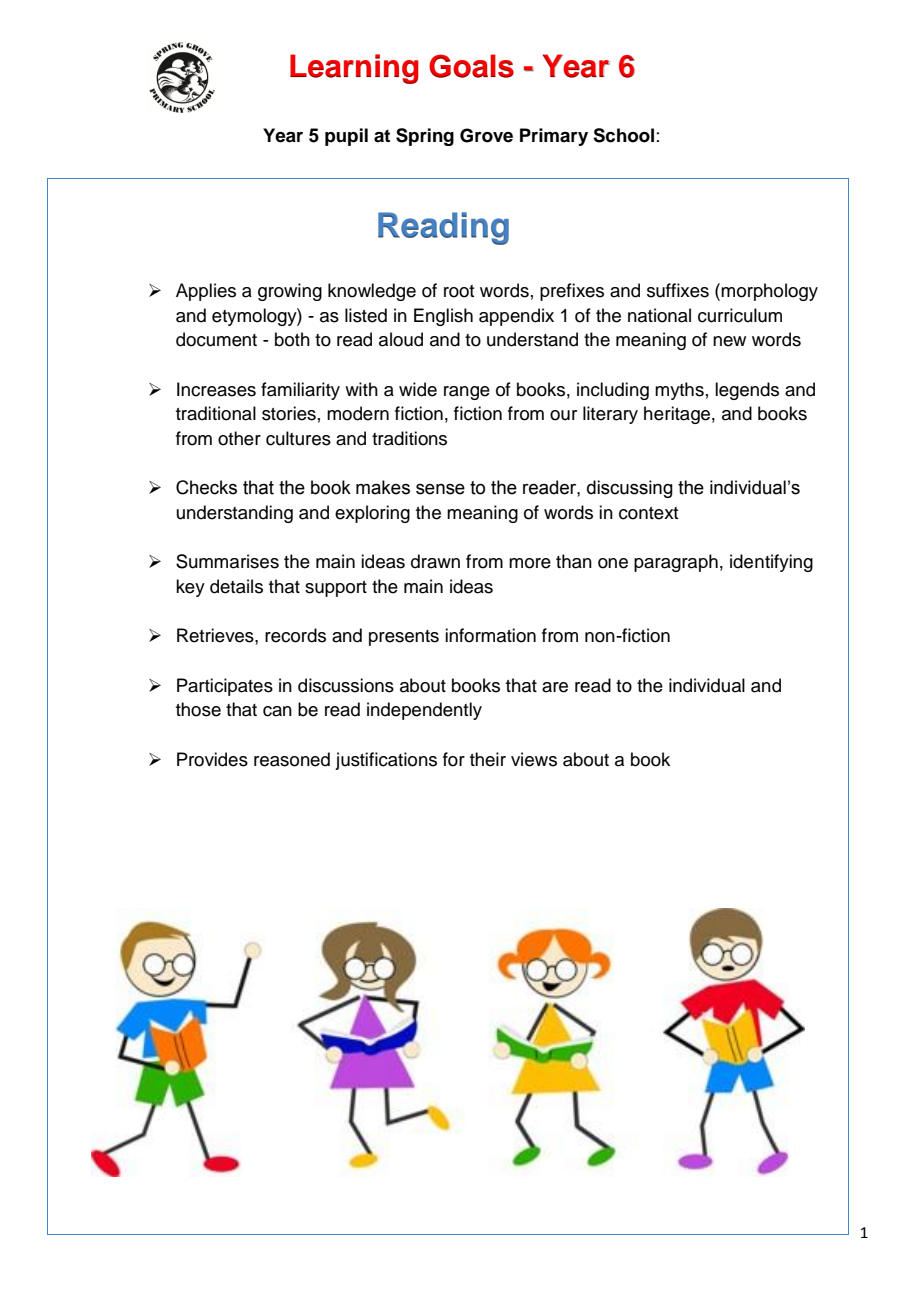 The width and height of the page is (924, 1308). I want to click on Learning, so click(354, 69).
